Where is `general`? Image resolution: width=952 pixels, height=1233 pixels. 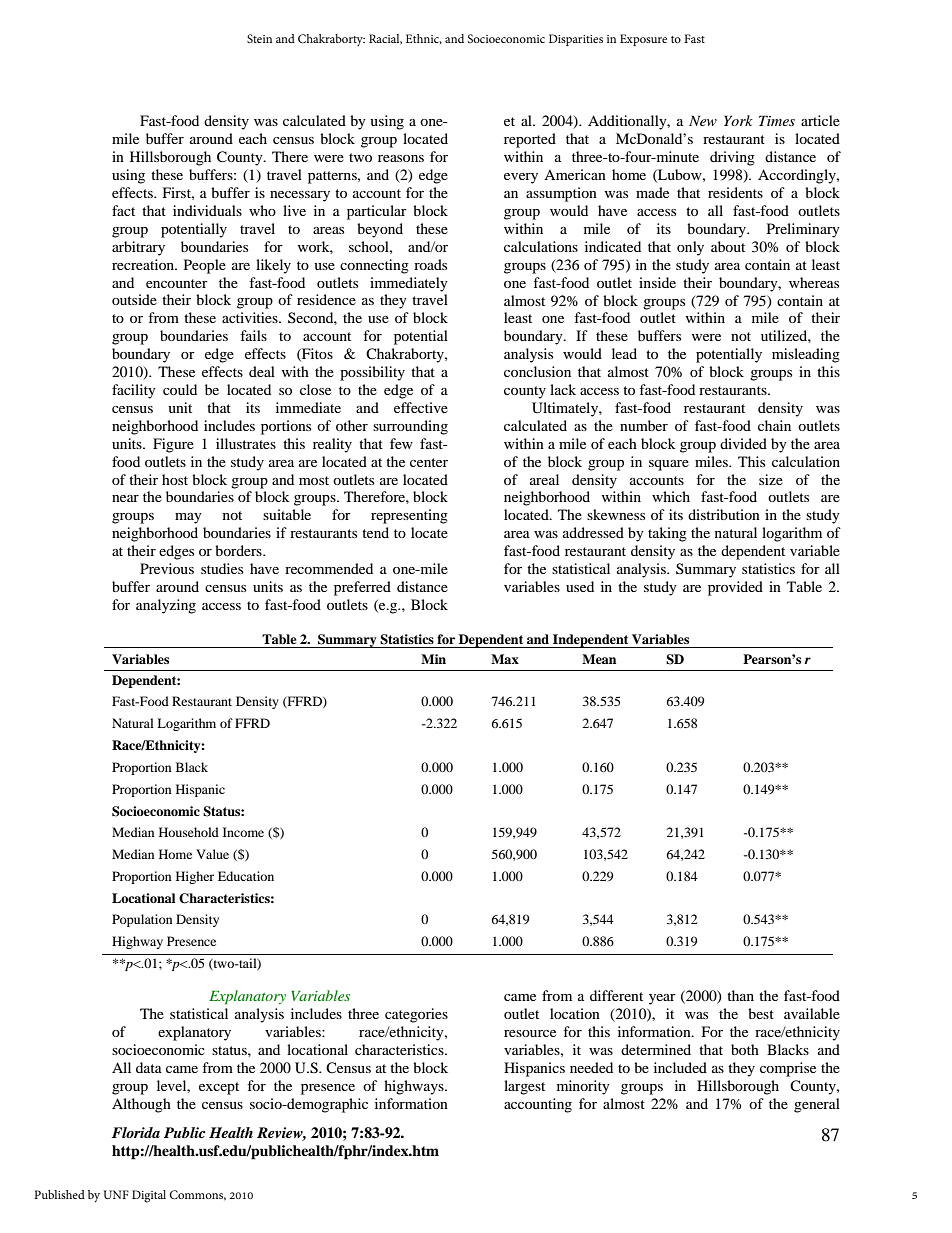
general is located at coordinates (817, 1105).
